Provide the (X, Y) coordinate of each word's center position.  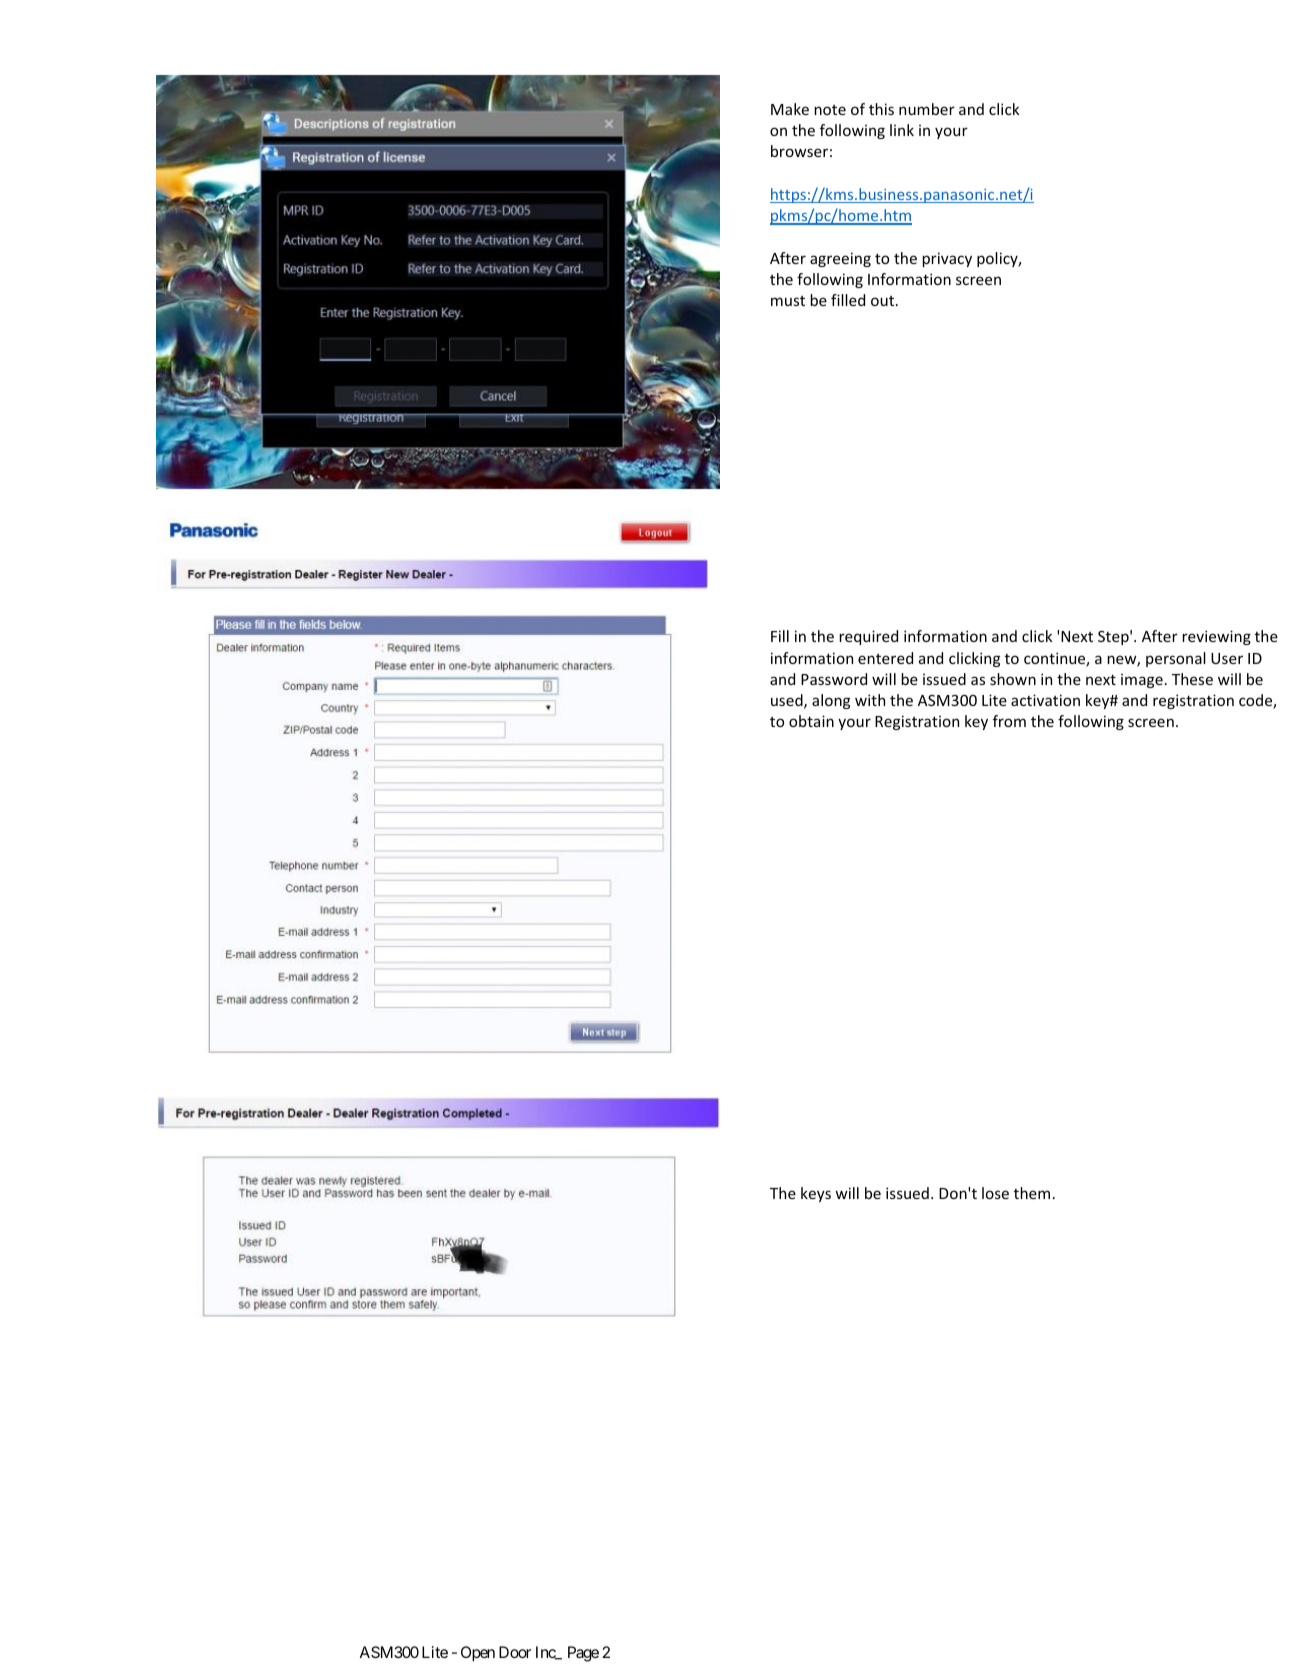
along (831, 701)
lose (995, 1193)
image (1142, 681)
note (830, 110)
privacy (947, 259)
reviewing (1216, 637)
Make (790, 109)
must (788, 301)
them (1032, 1193)
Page (583, 1654)
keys (816, 1194)
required (868, 637)
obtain (811, 721)
